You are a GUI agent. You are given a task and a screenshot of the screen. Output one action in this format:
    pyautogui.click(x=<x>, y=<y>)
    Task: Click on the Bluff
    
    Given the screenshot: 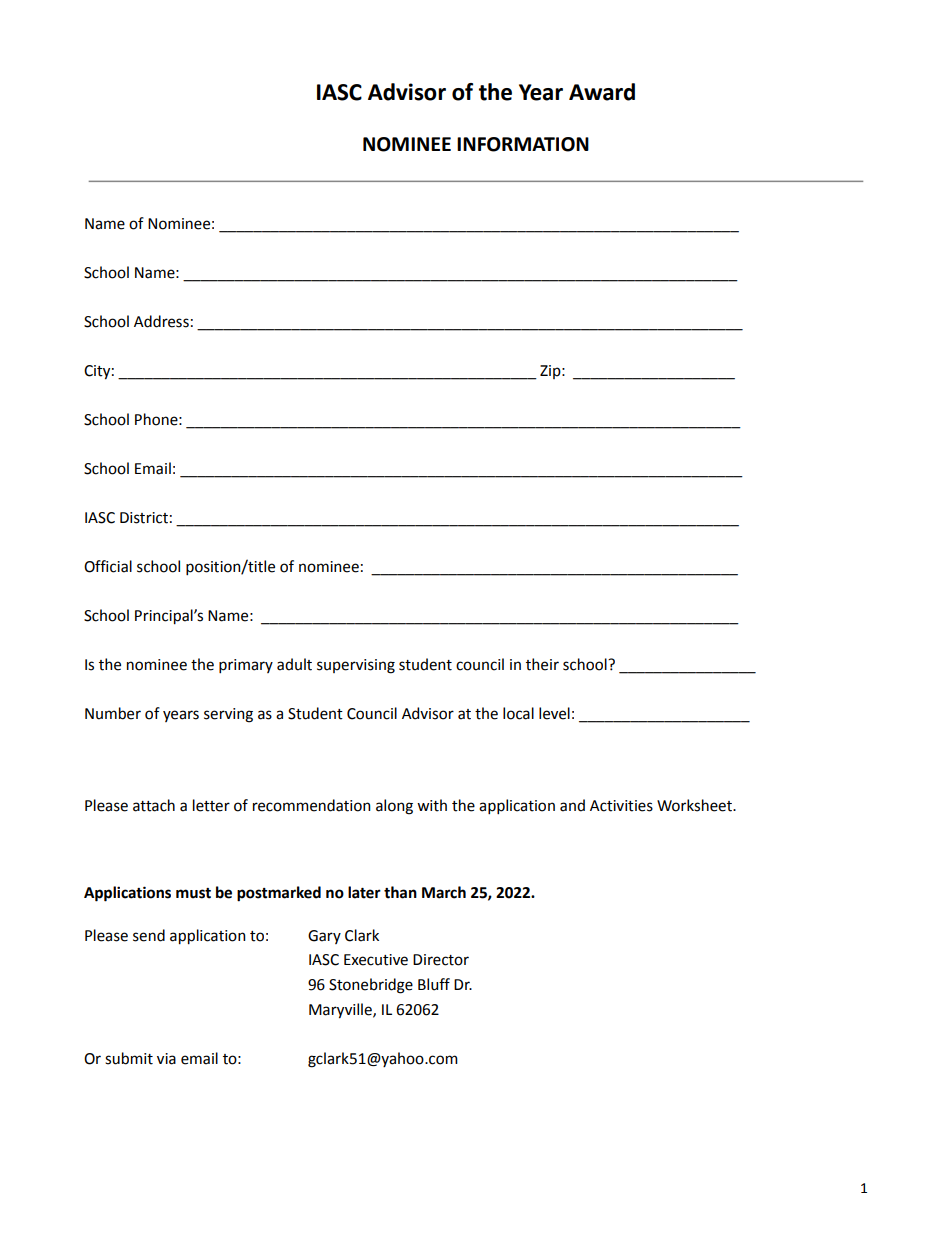 What is the action you would take?
    pyautogui.click(x=434, y=984)
